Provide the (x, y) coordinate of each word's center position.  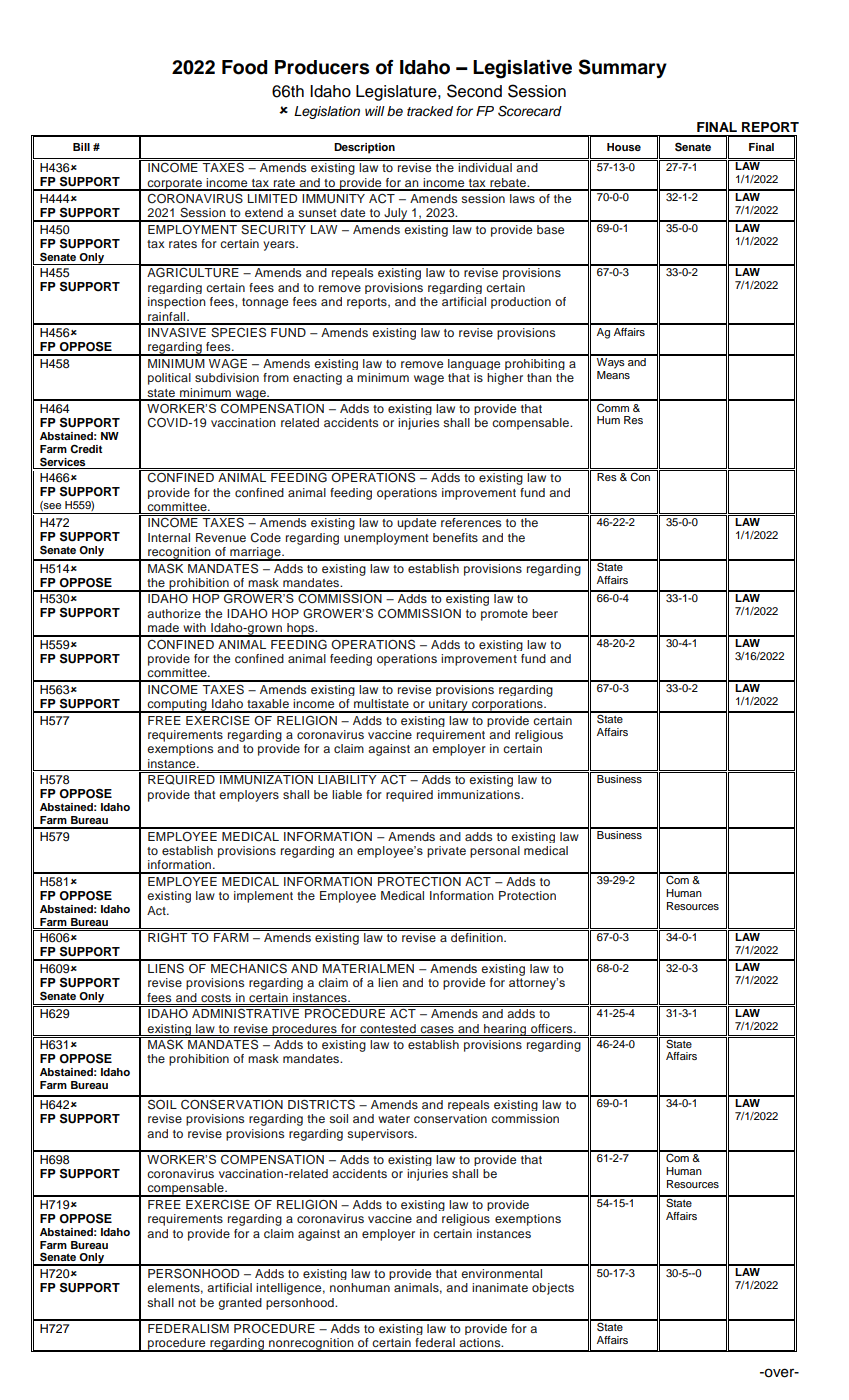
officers (553, 1028)
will (375, 111)
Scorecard (530, 111)
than (539, 377)
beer (545, 613)
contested (388, 1028)
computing (177, 706)
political (169, 379)
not (187, 1303)
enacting (317, 379)
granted (240, 1304)
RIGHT (168, 937)
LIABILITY (347, 779)
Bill (81, 147)
